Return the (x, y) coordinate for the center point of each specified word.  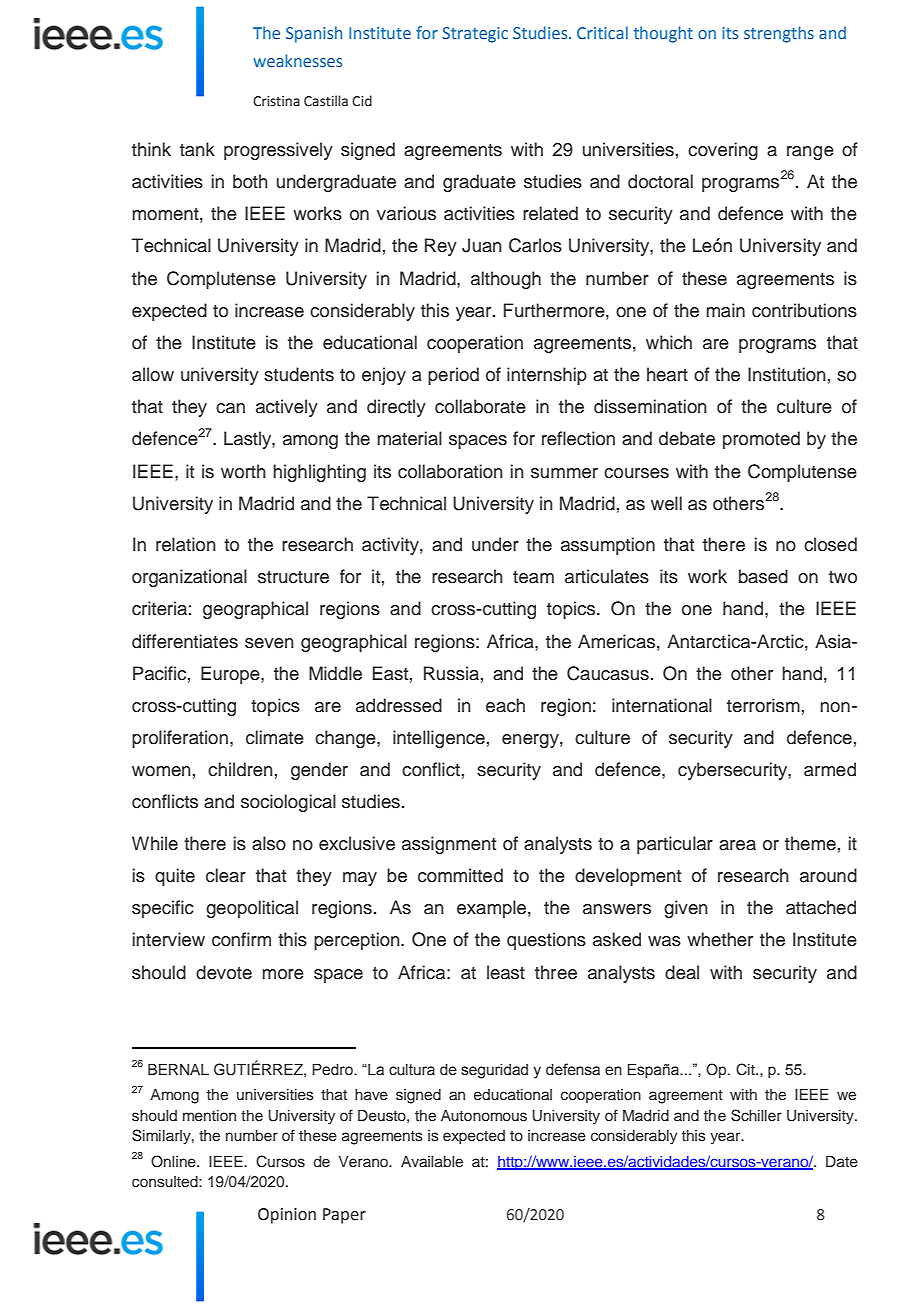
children (240, 769)
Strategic (475, 35)
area (737, 845)
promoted (761, 440)
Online (174, 1161)
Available (432, 1161)
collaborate (480, 406)
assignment (449, 845)
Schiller (756, 1115)
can (230, 408)
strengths (779, 34)
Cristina (276, 101)
